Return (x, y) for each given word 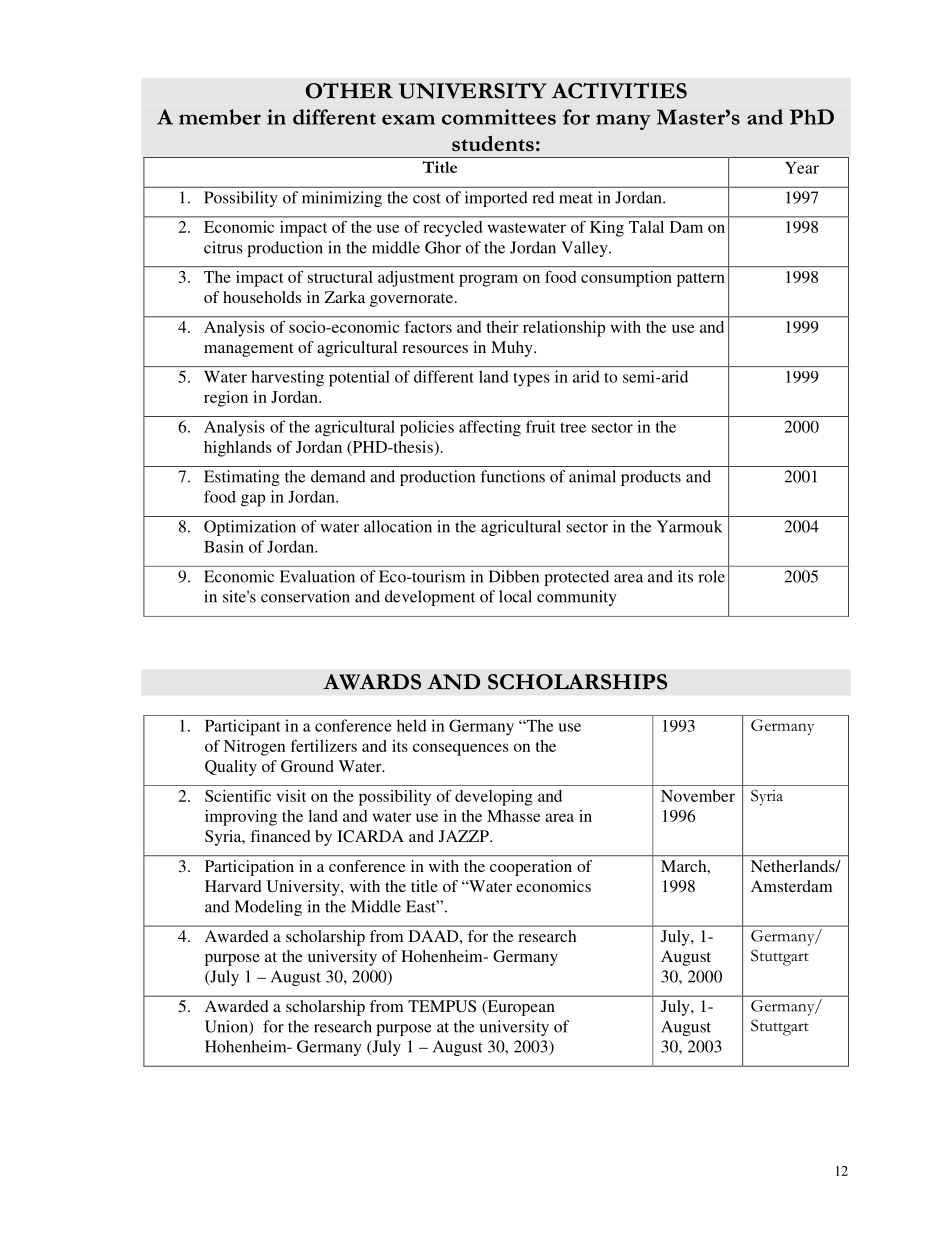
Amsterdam (791, 886)
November (698, 796)
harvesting (288, 378)
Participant (243, 727)
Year (802, 168)
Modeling (268, 908)
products (651, 478)
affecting (490, 428)
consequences (461, 749)
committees (499, 117)
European (520, 1008)
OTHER (349, 91)
